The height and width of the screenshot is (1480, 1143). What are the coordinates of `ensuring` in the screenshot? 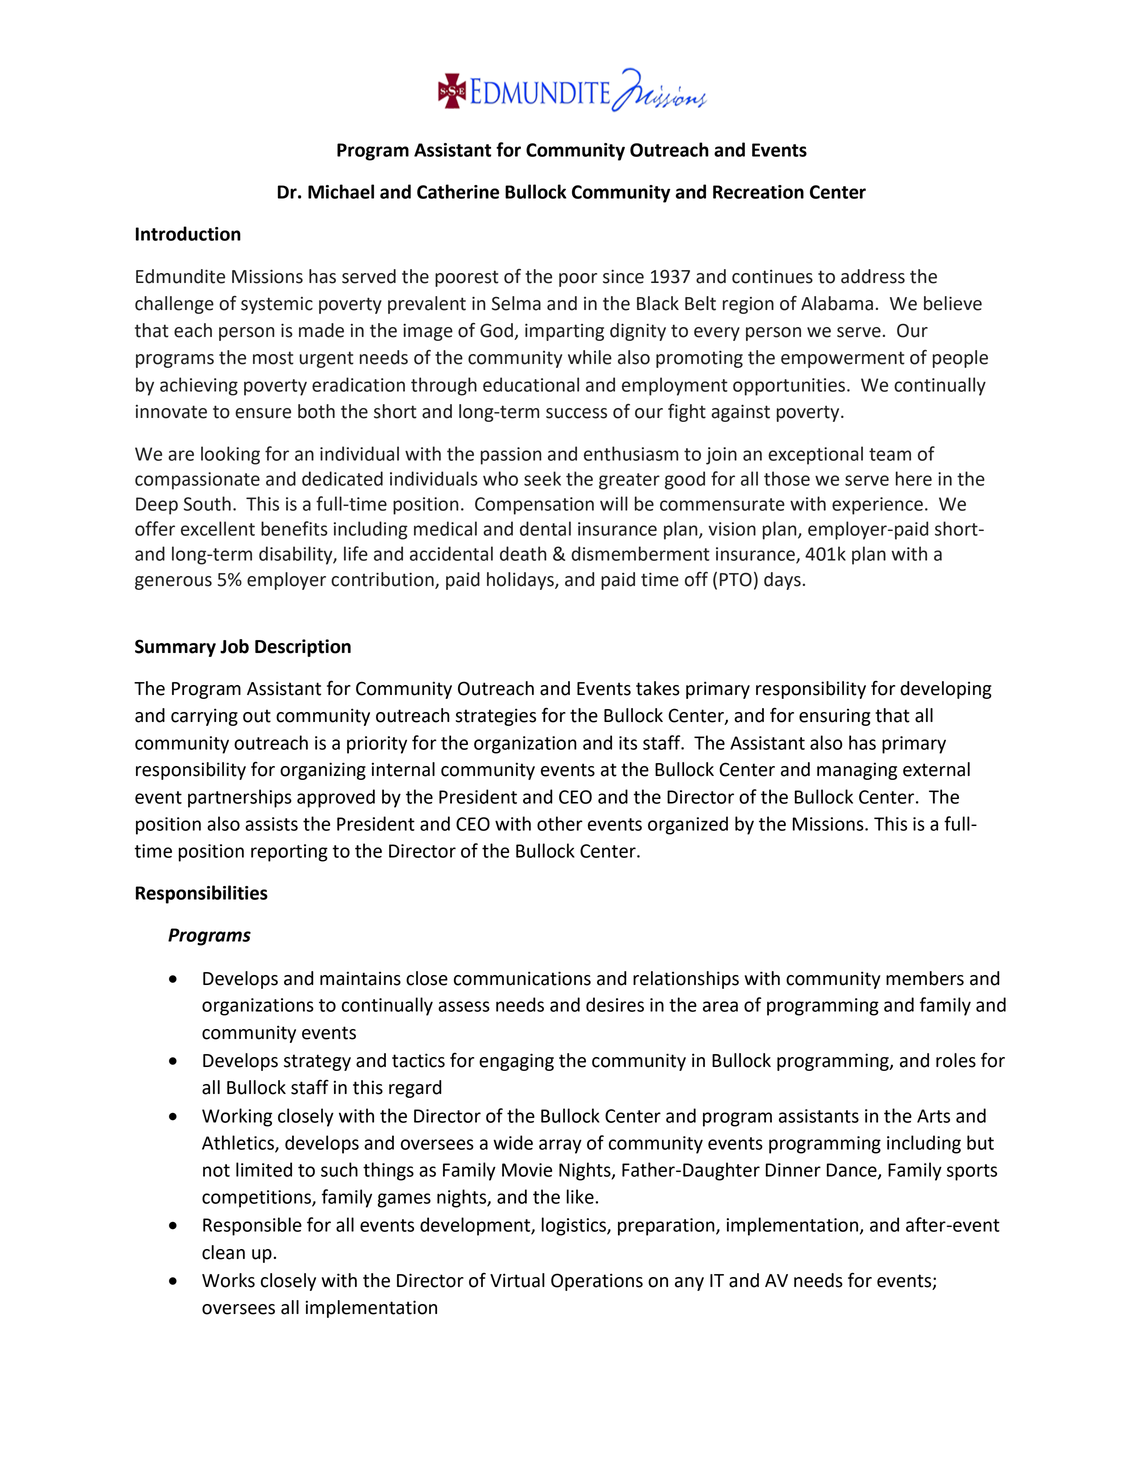 It's located at (835, 717).
